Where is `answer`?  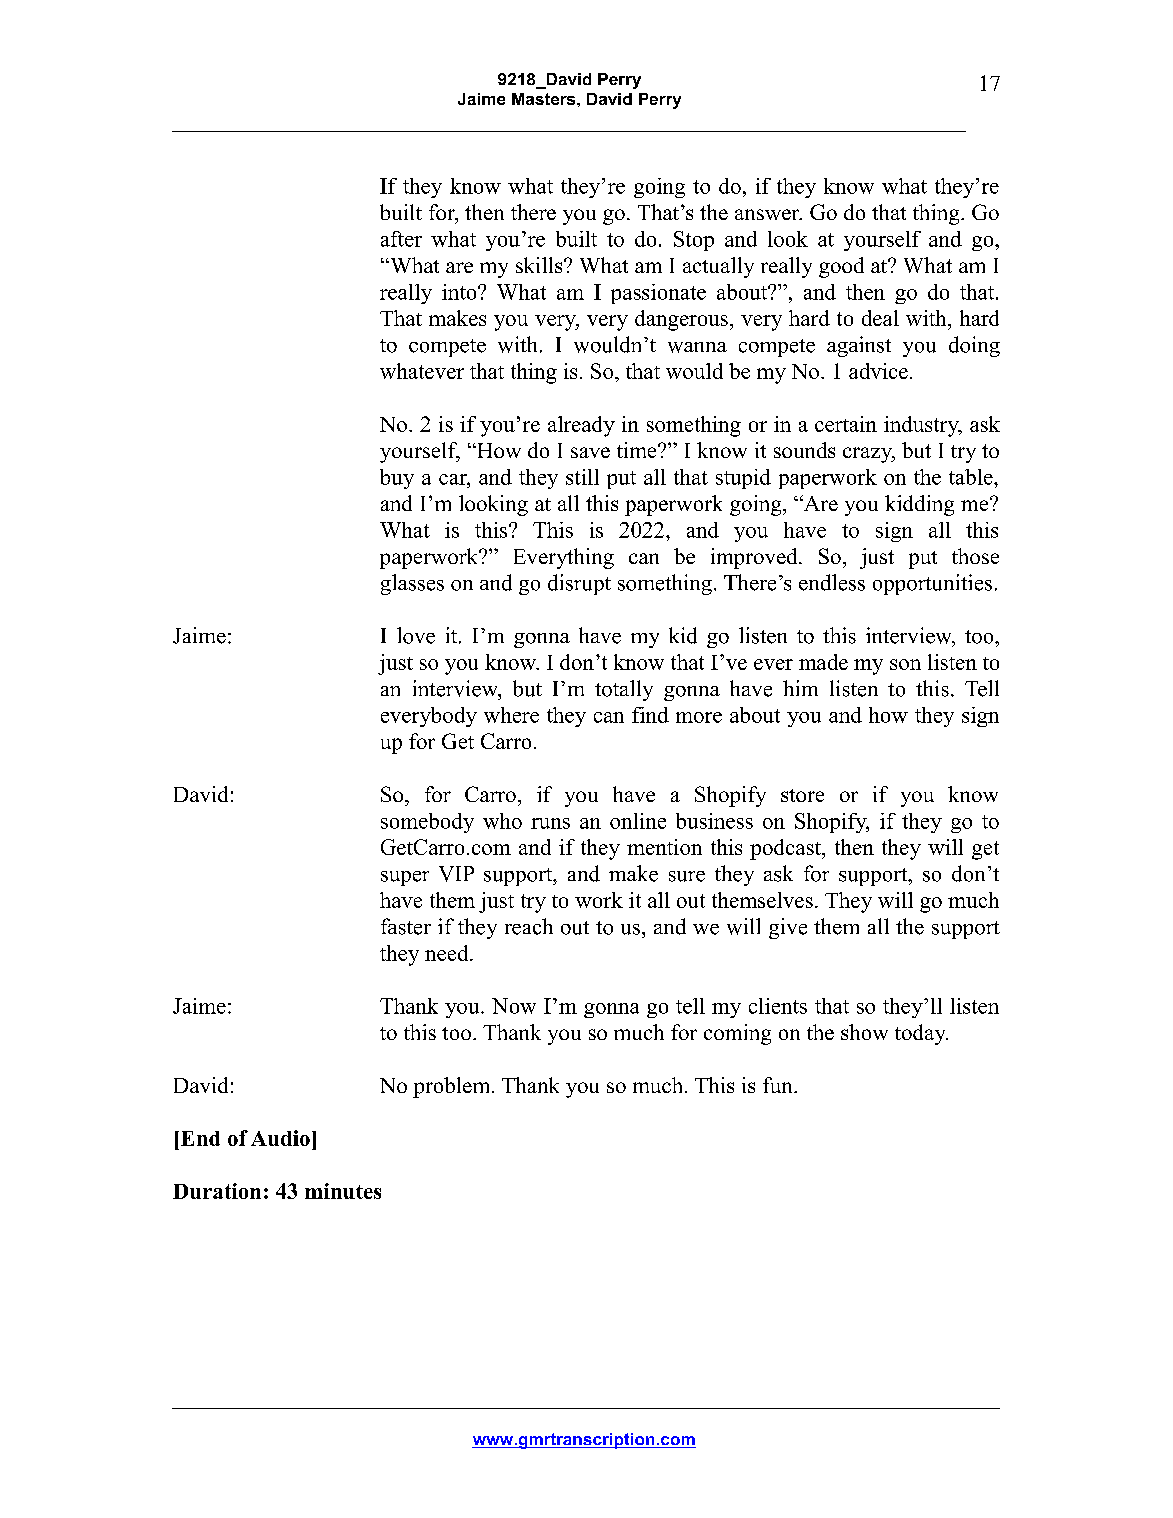 answer is located at coordinates (768, 214).
